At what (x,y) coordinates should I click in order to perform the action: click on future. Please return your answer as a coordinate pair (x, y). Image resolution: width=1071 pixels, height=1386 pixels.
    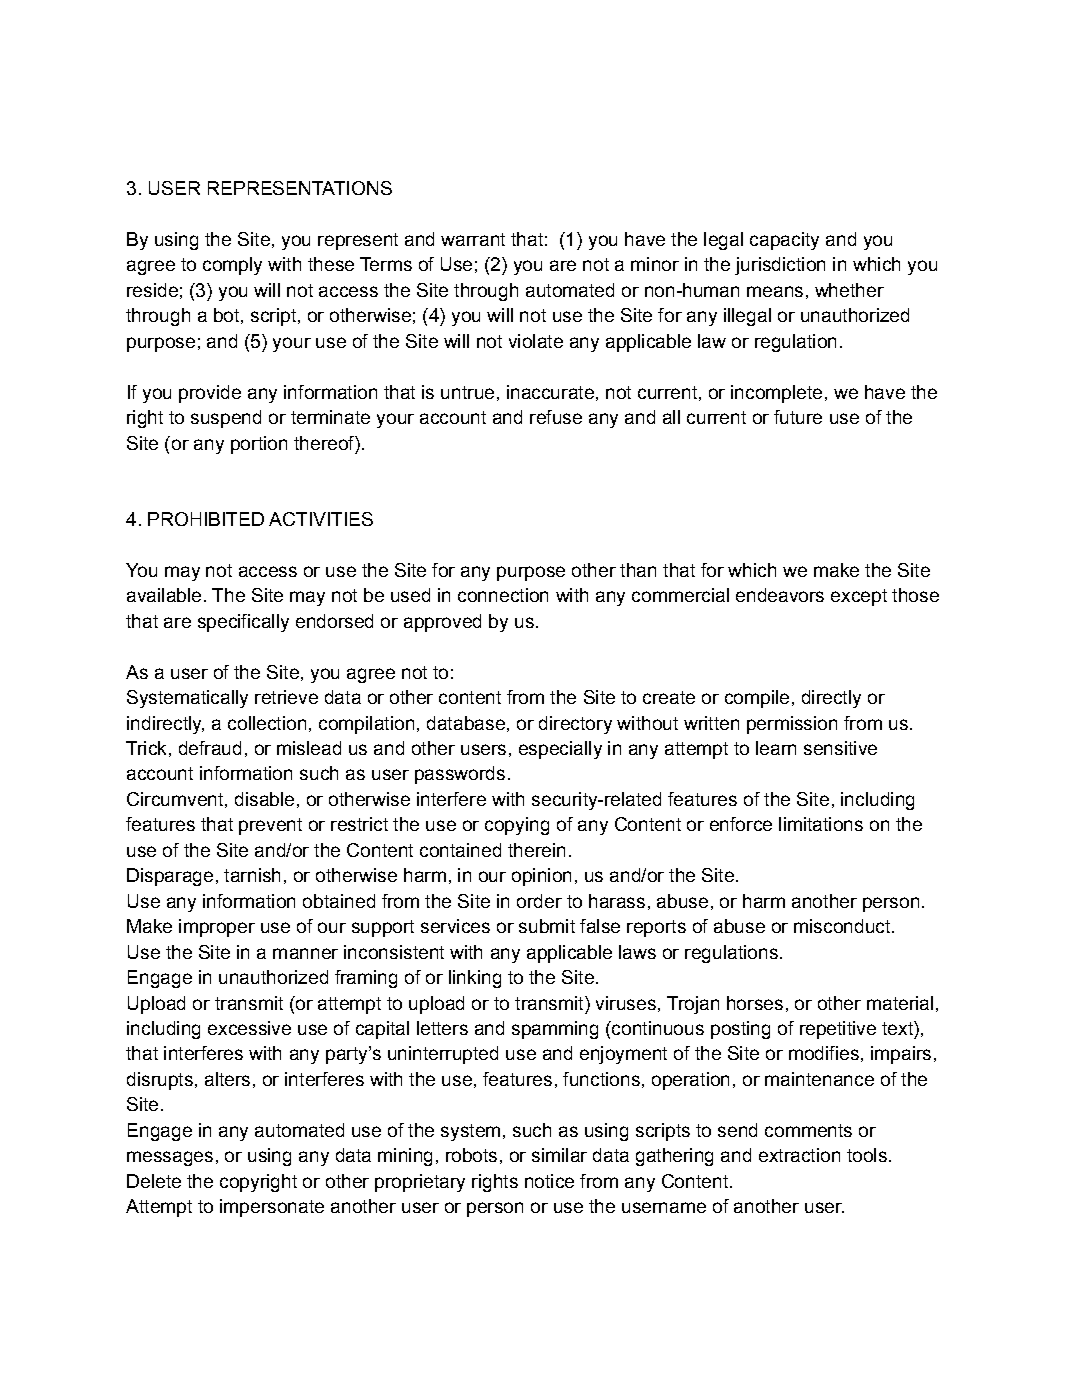
    Looking at the image, I should click on (798, 417).
